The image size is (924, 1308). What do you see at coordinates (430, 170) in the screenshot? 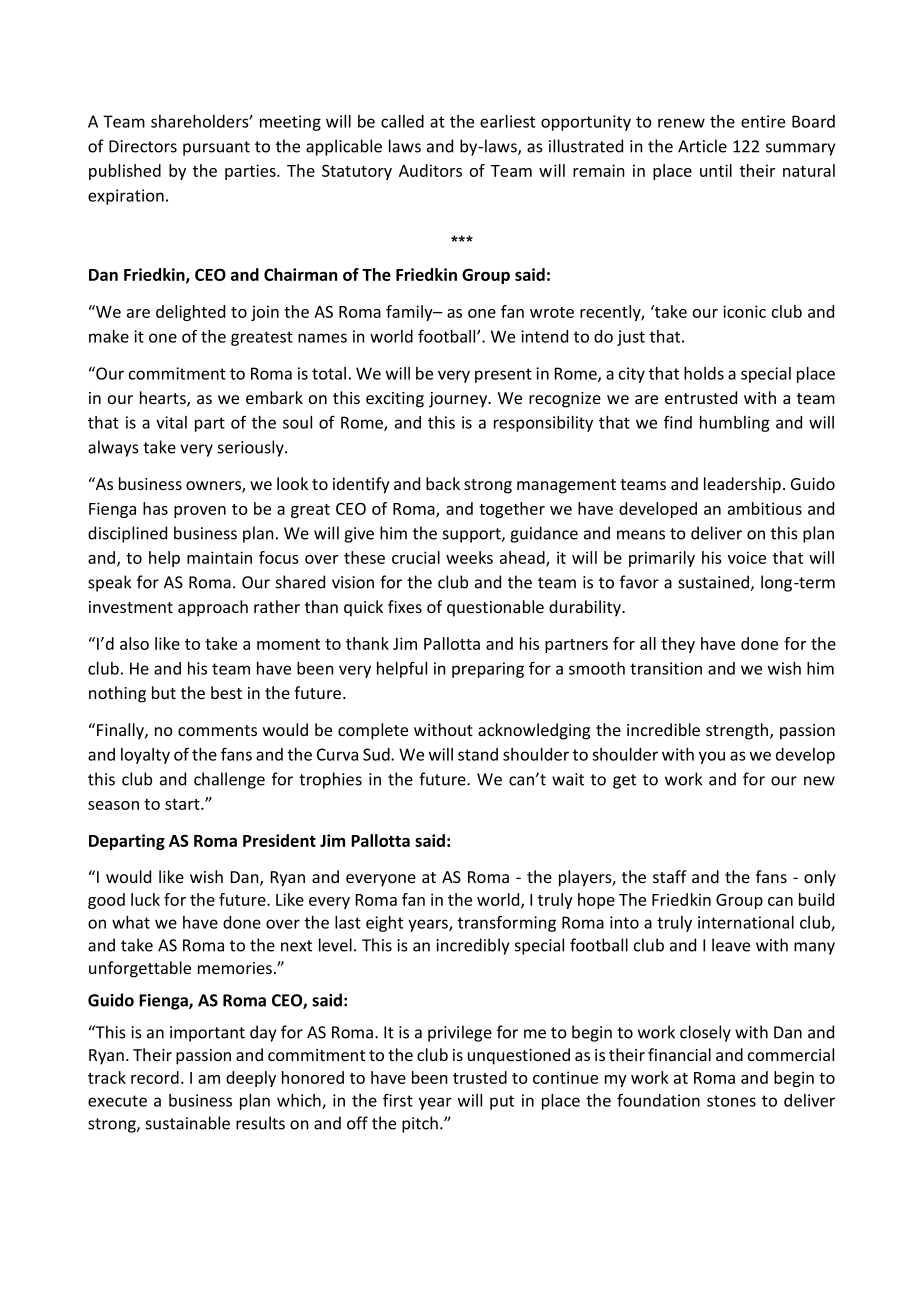
I see `Auditors` at bounding box center [430, 170].
